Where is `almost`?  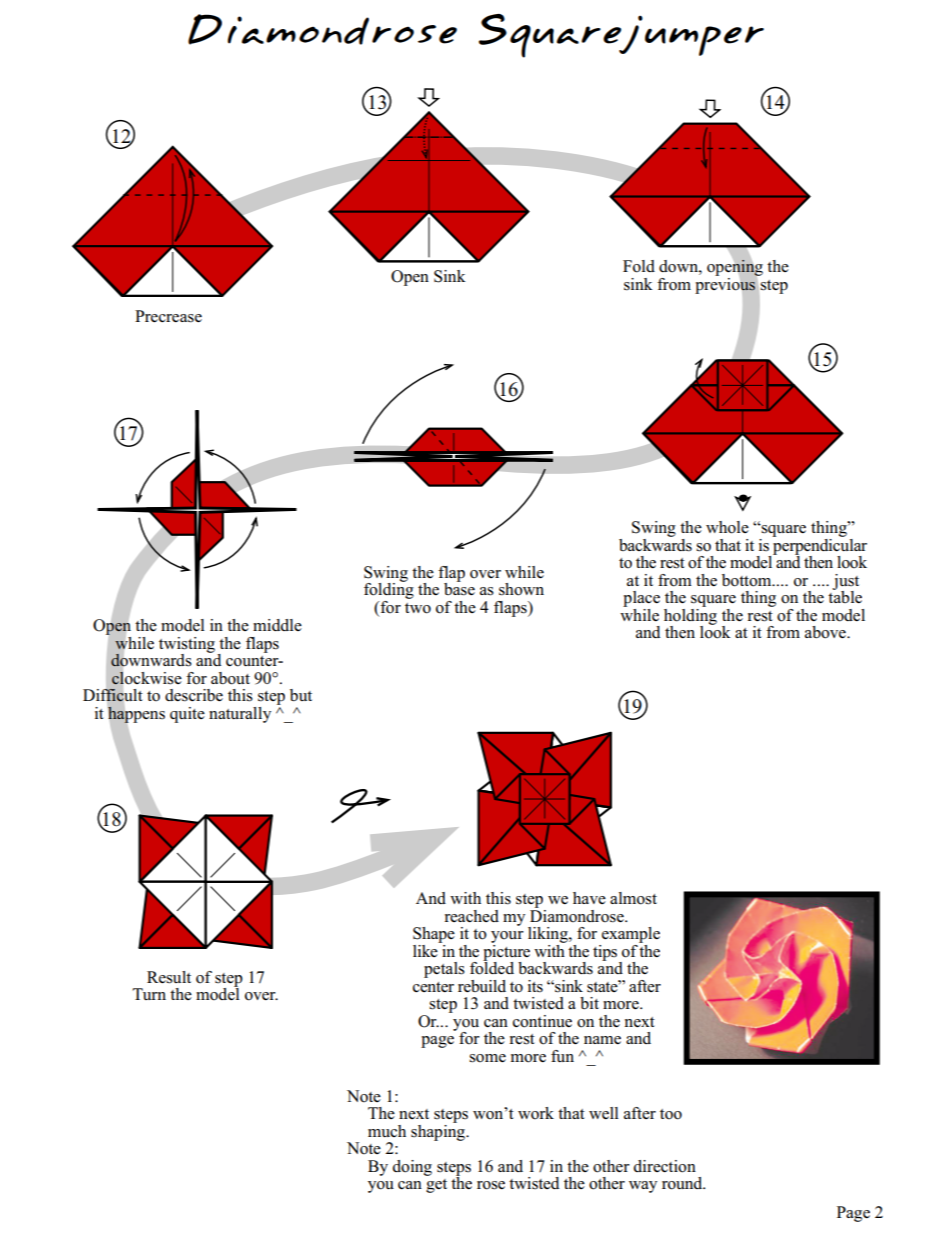 almost is located at coordinates (633, 898).
